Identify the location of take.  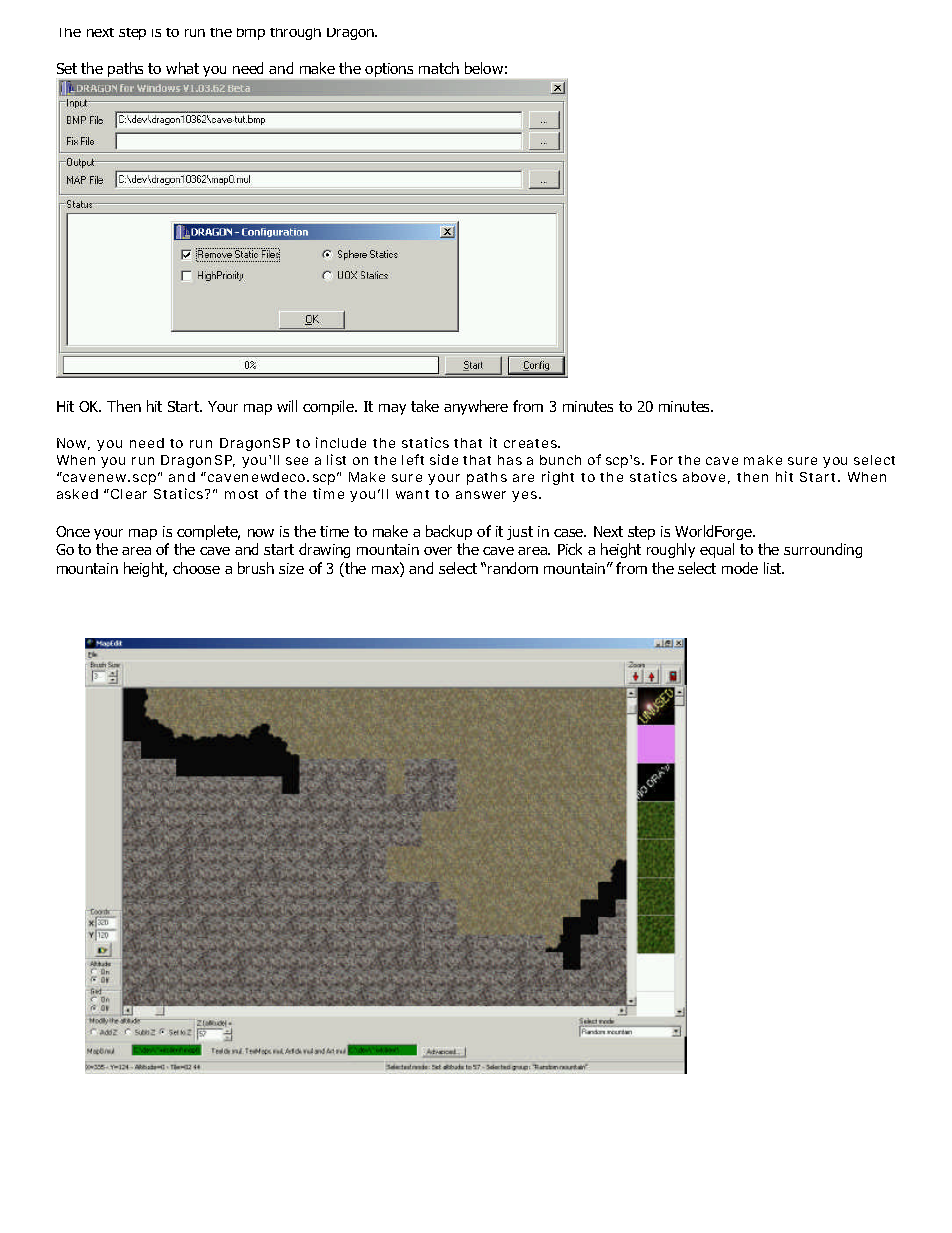
(425, 406).
